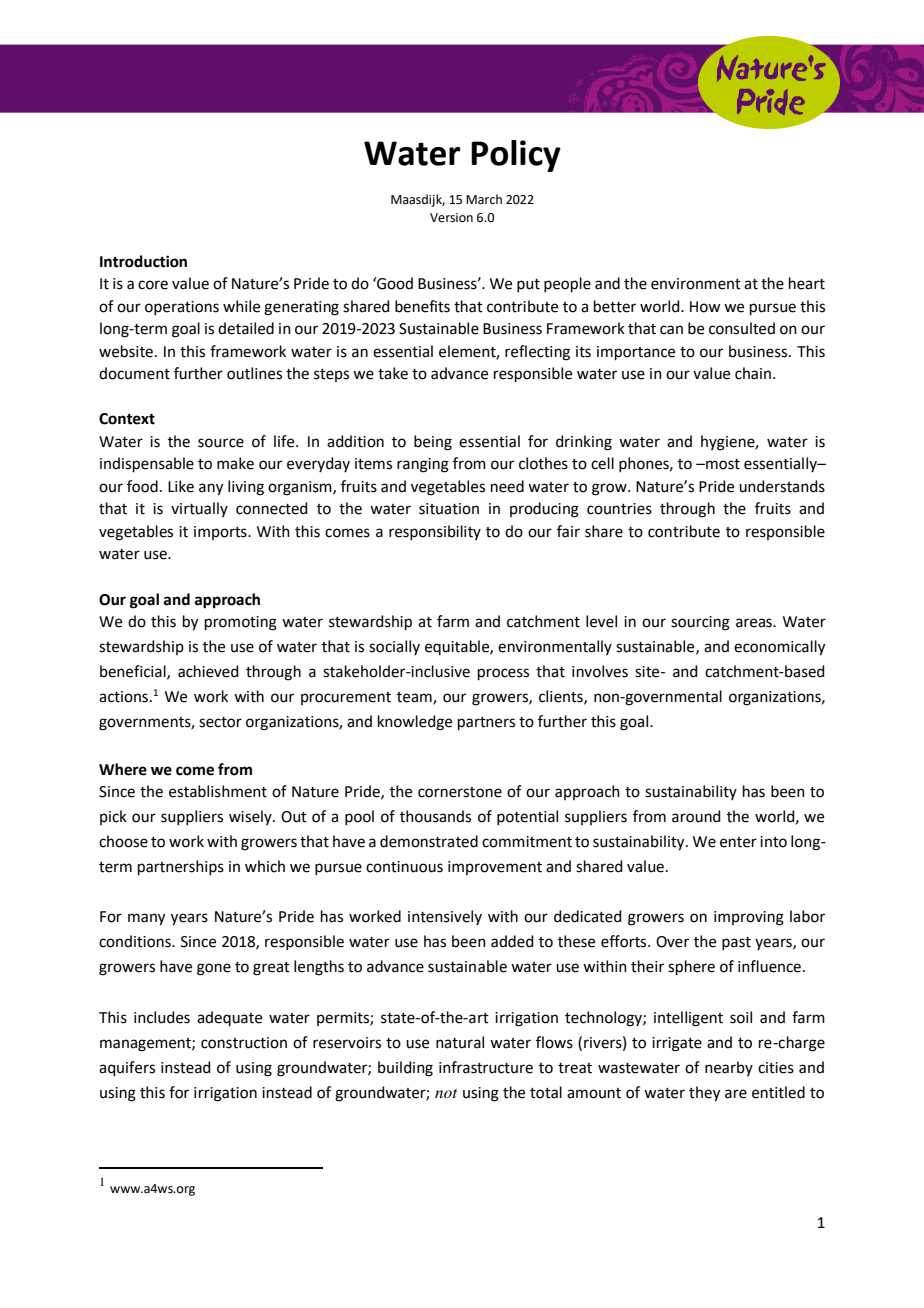  What do you see at coordinates (423, 465) in the screenshot?
I see `ranging` at bounding box center [423, 465].
